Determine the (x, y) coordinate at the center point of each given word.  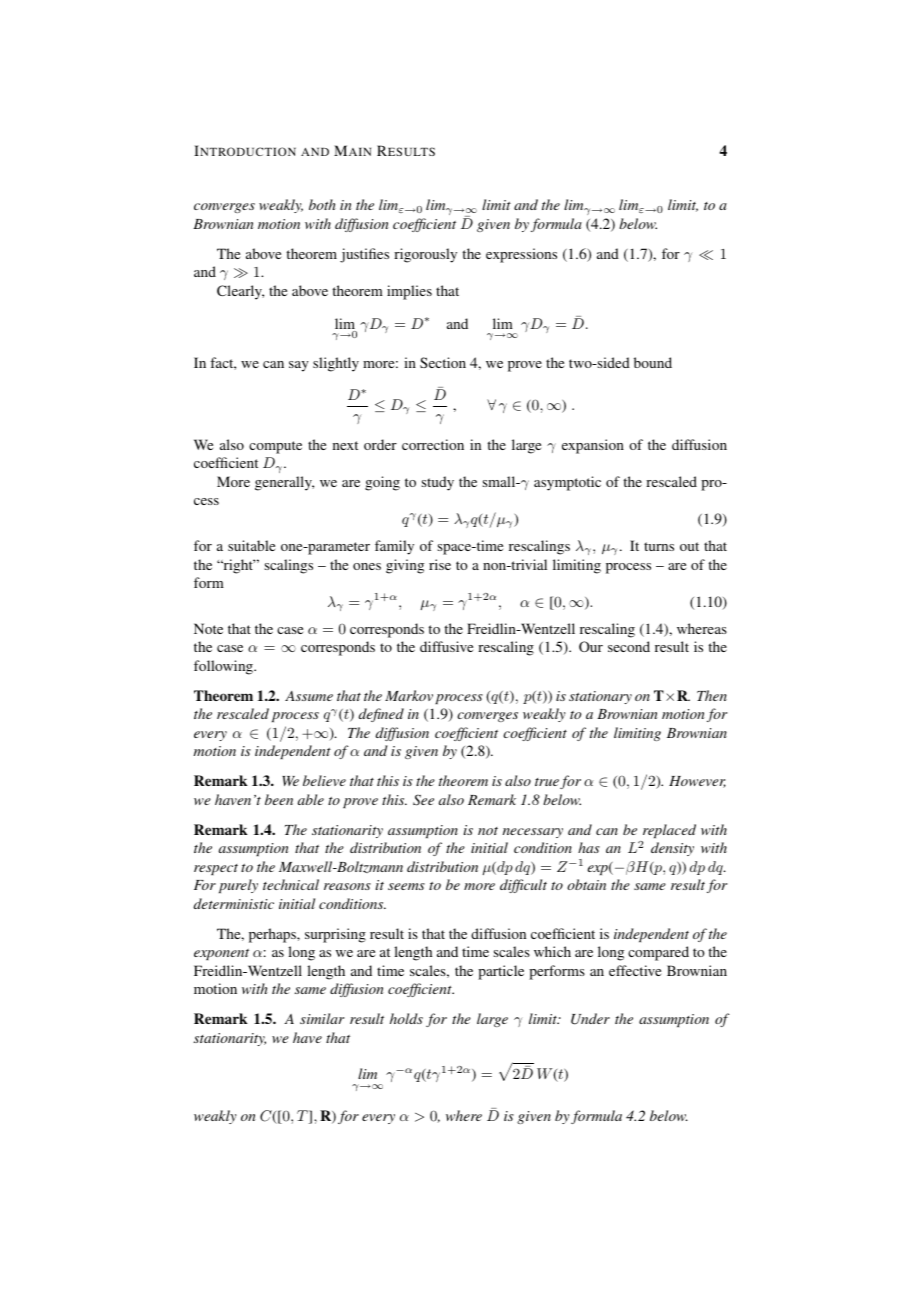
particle (501, 972)
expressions (521, 255)
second (629, 646)
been (279, 799)
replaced (669, 831)
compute (275, 447)
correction (433, 444)
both (322, 204)
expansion (593, 446)
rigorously (425, 255)
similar (322, 1018)
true (547, 782)
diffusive (446, 646)
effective (635, 970)
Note (208, 628)
